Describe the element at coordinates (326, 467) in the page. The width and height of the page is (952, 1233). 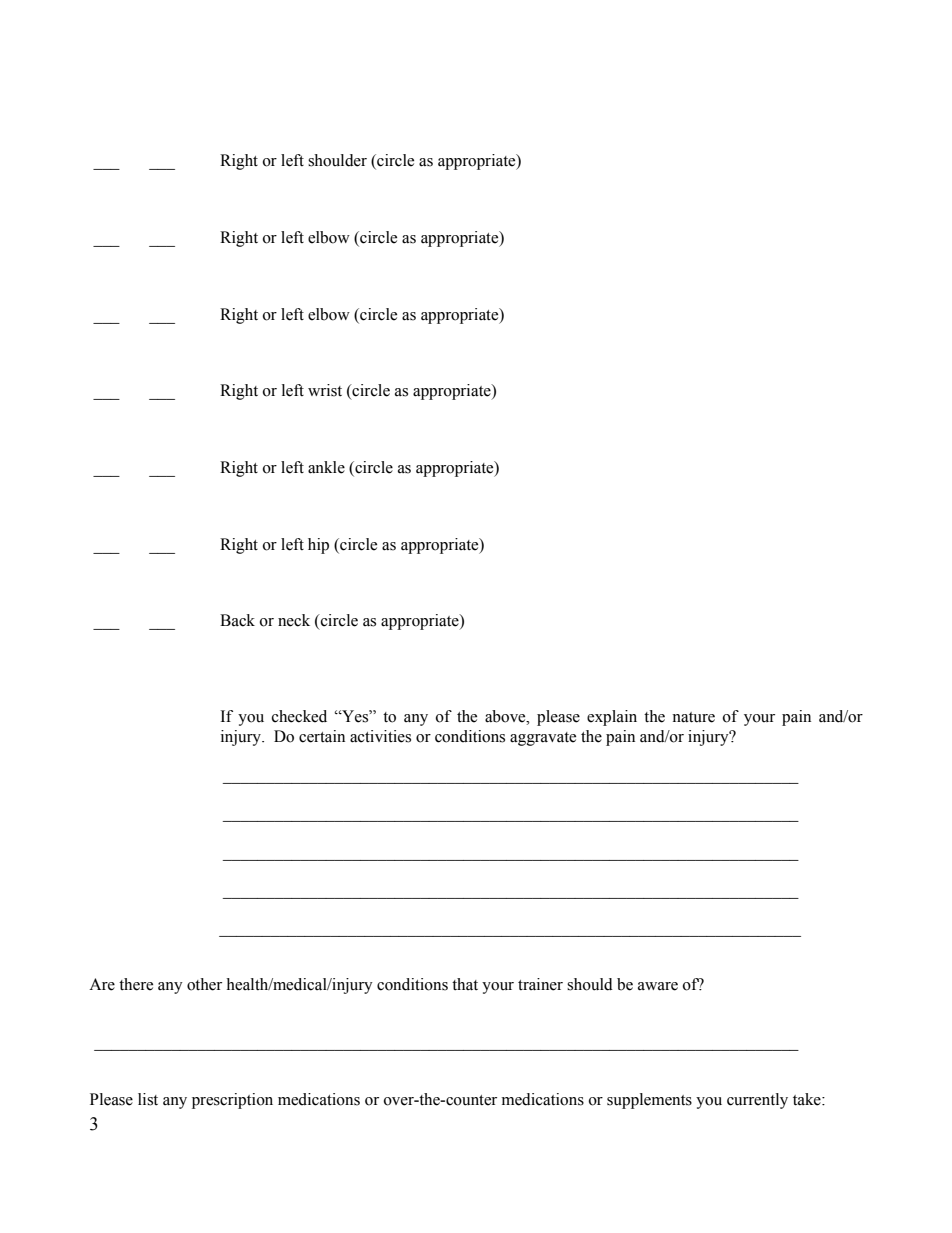
I see `ankle` at that location.
